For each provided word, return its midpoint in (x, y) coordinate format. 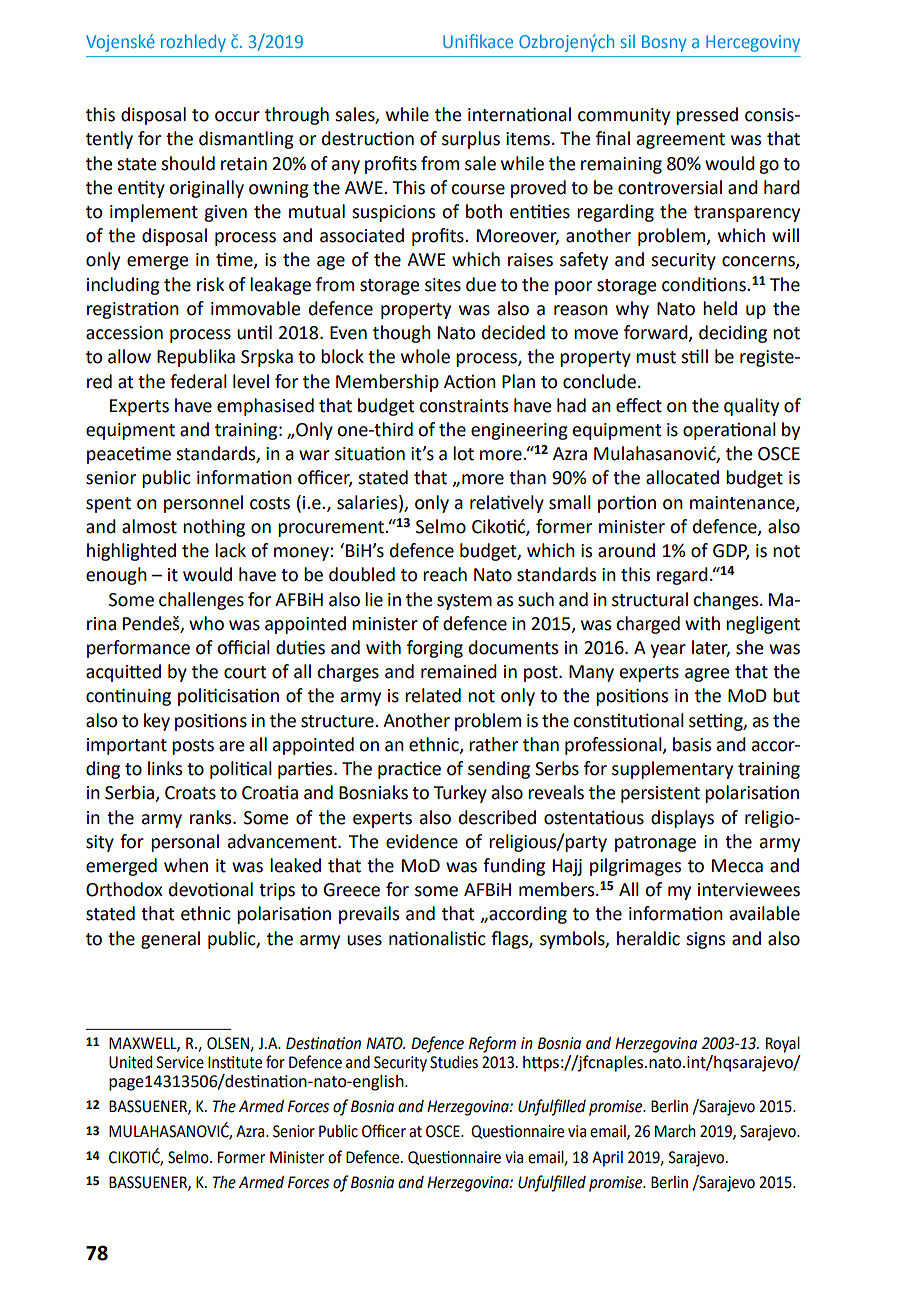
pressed (707, 116)
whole (425, 356)
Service (180, 1062)
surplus (471, 140)
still (694, 356)
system (464, 602)
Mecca (737, 866)
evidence (422, 841)
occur (237, 116)
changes (727, 601)
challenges (201, 601)
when (186, 865)
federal (198, 381)
